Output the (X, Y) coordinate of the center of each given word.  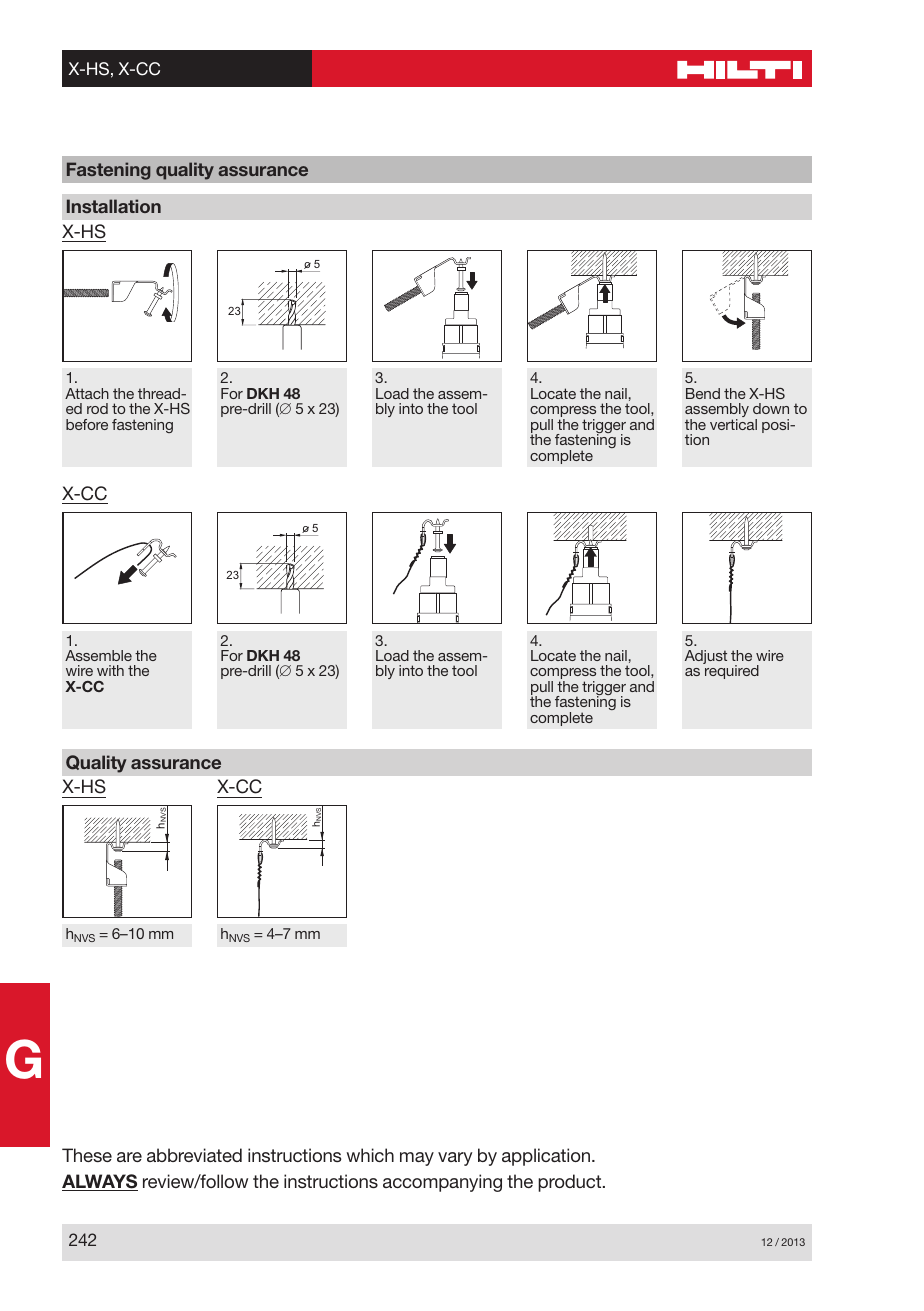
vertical (733, 424)
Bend (703, 393)
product (571, 1183)
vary (455, 1159)
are (129, 1157)
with (110, 670)
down (771, 408)
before (87, 424)
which (370, 1155)
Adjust (706, 657)
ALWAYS (100, 1182)
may (417, 1159)
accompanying (442, 1183)
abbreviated (194, 1155)
